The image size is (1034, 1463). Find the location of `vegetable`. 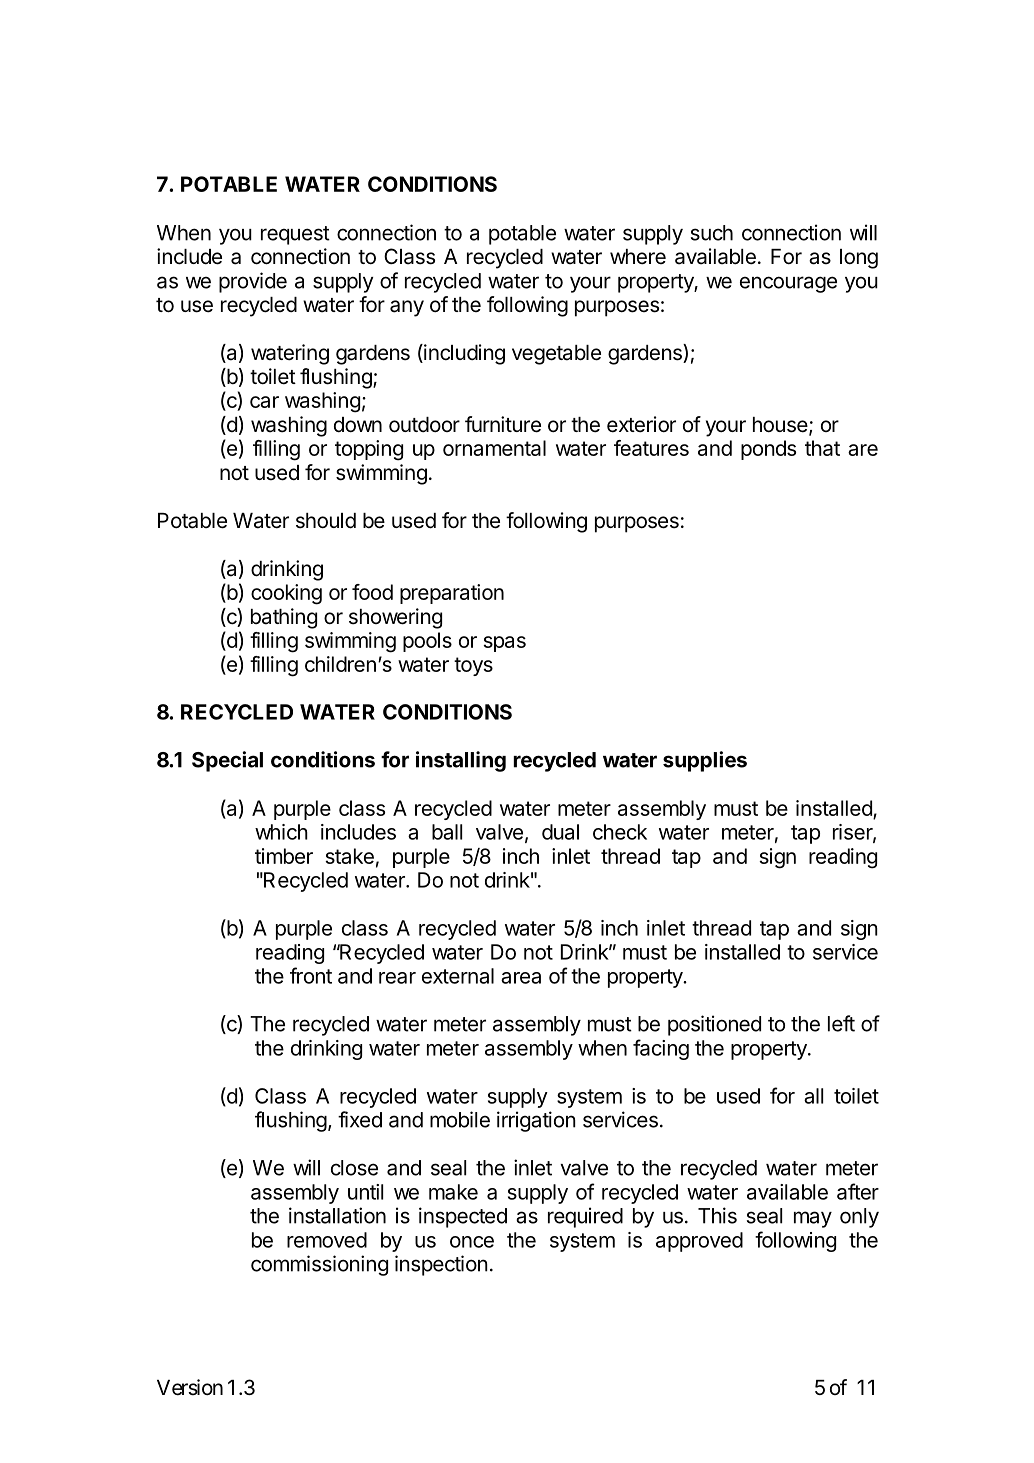

vegetable is located at coordinates (556, 355).
